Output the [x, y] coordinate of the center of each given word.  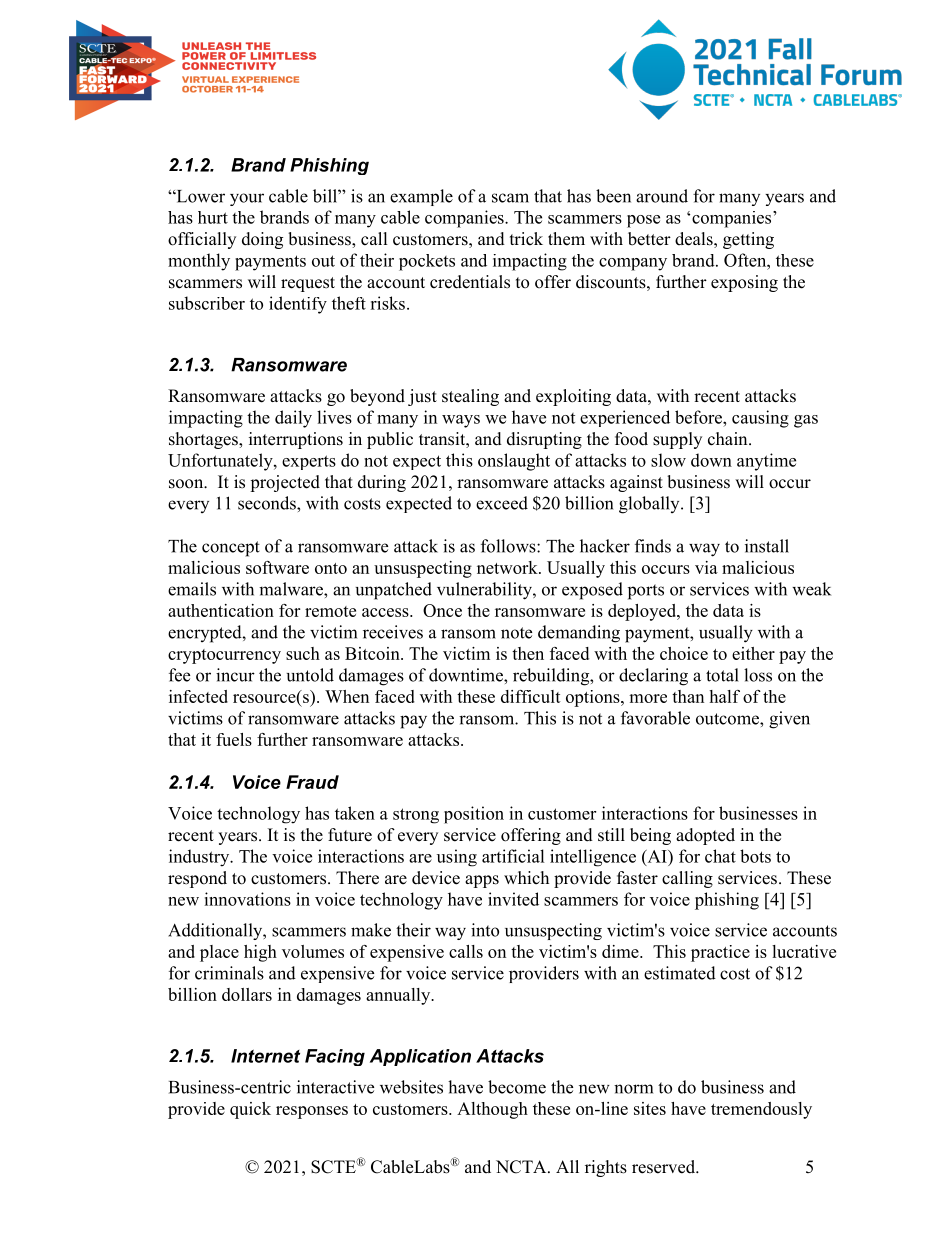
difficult [531, 696]
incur [235, 675]
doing [262, 240]
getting [748, 240]
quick [250, 1110]
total [722, 675]
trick [526, 239]
